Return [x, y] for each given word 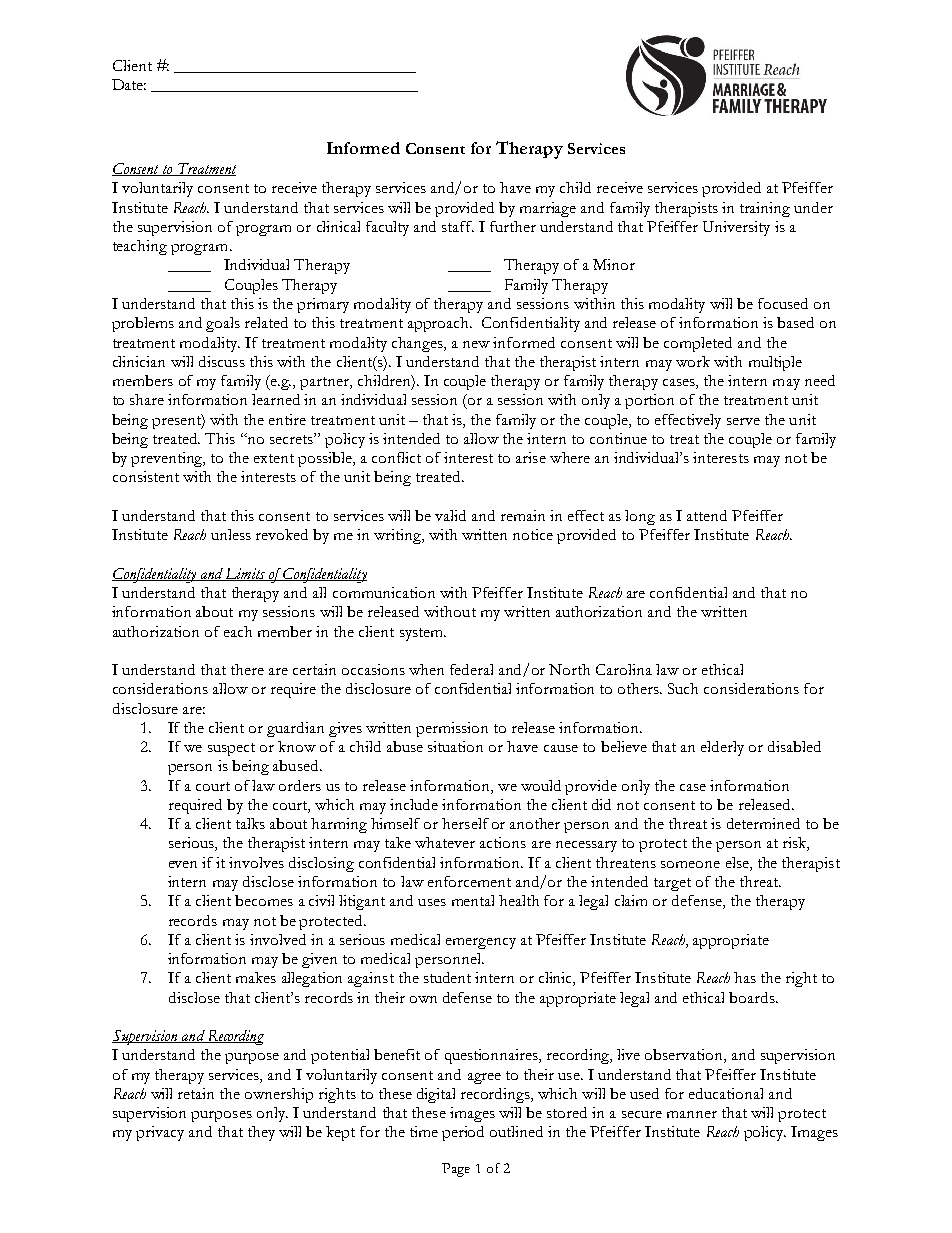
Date [129, 84]
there [247, 669]
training [765, 209]
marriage [548, 209]
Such [683, 688]
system [423, 634]
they [261, 1133]
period [463, 1133]
